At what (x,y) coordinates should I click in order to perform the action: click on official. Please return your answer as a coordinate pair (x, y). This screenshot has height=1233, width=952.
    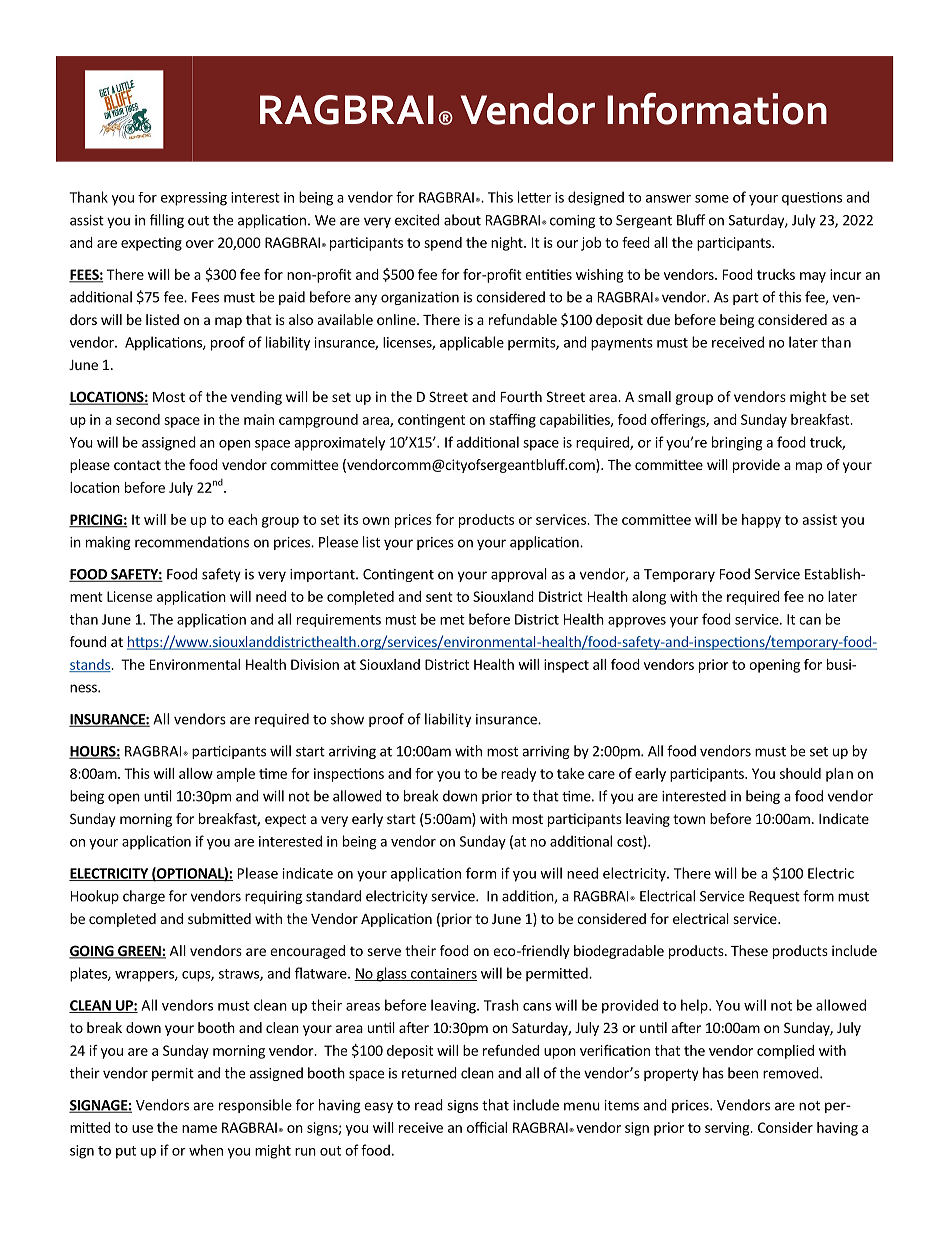
    Looking at the image, I should click on (487, 1127).
